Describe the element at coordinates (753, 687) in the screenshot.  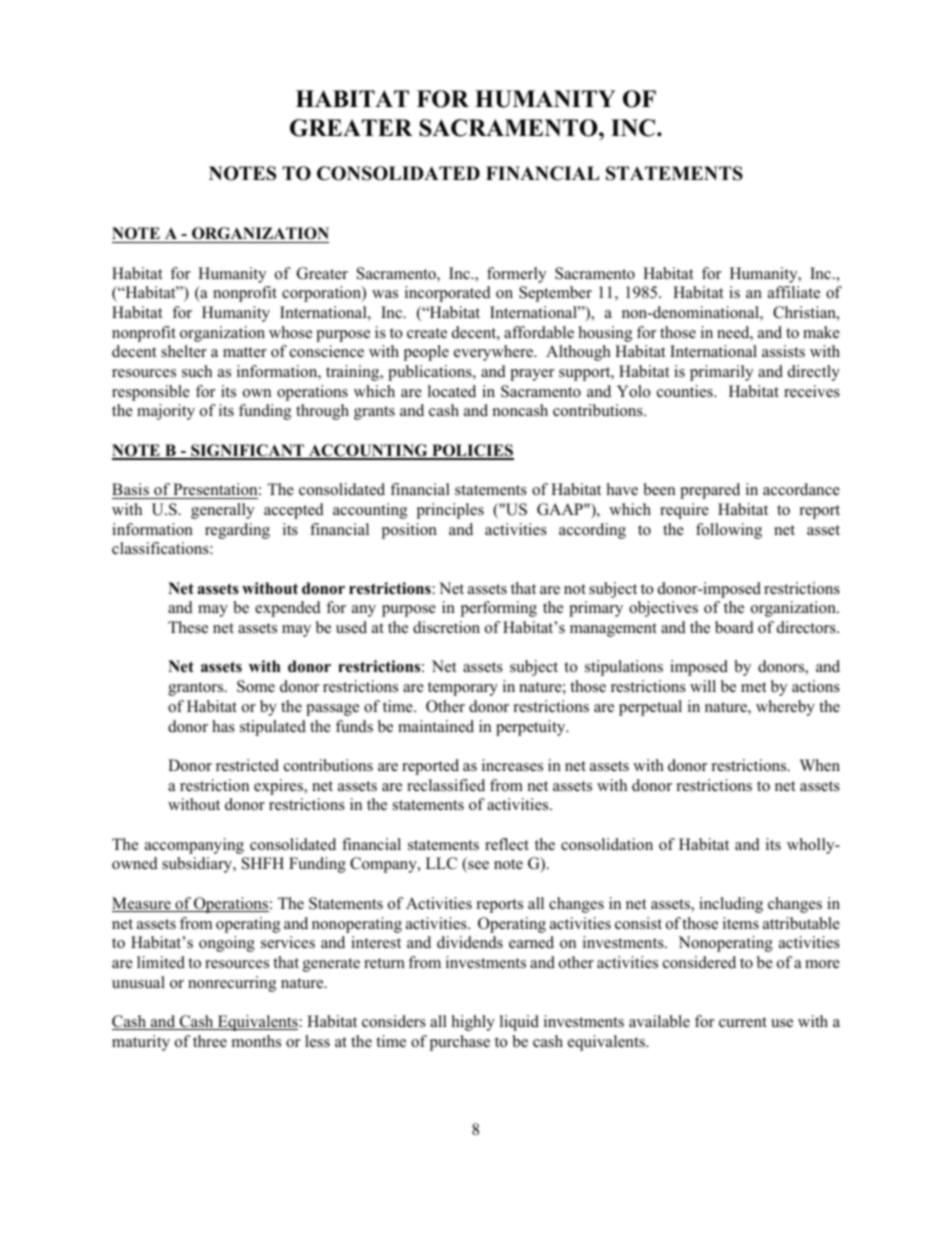
I see `met` at that location.
